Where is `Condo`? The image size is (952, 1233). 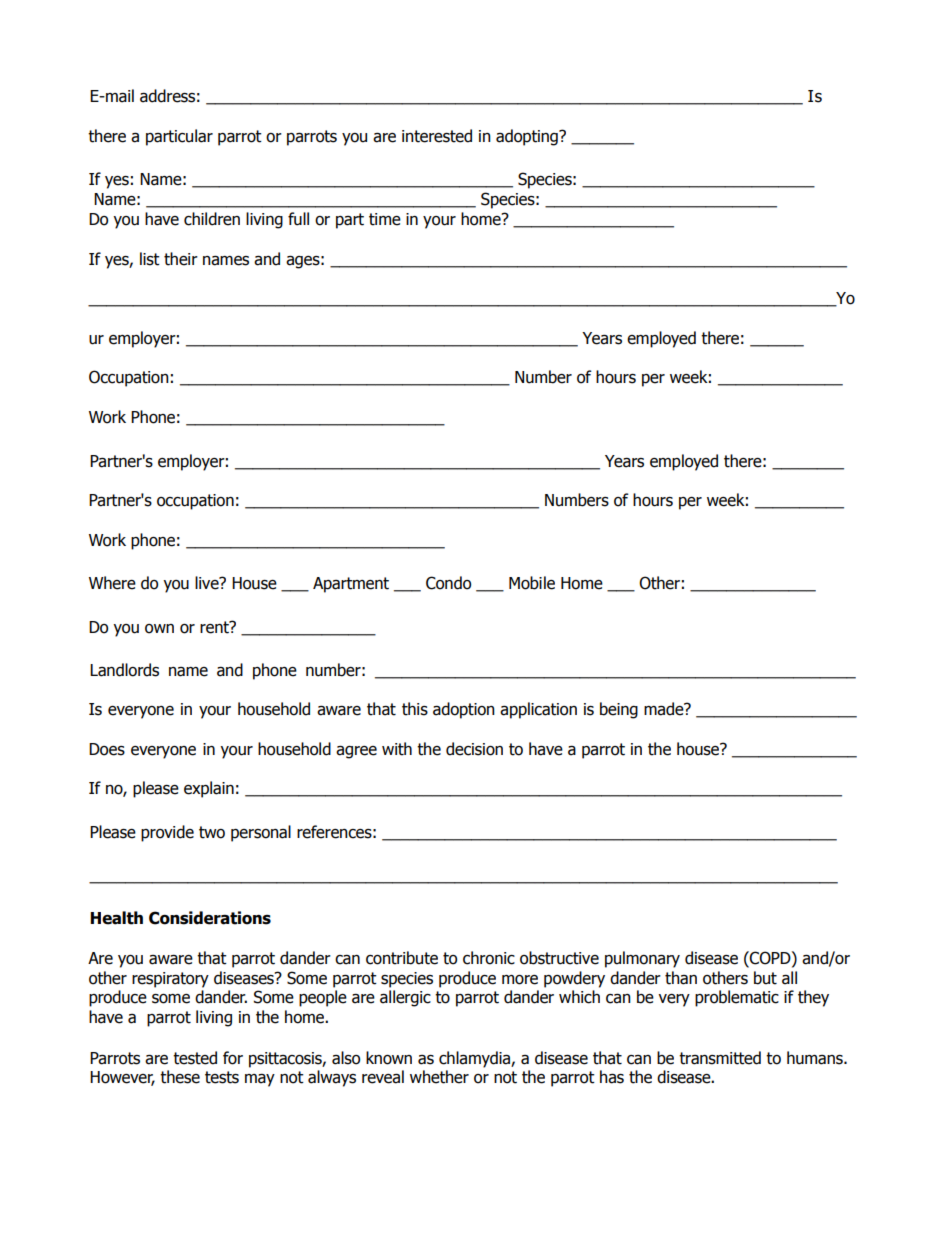 Condo is located at coordinates (448, 583).
